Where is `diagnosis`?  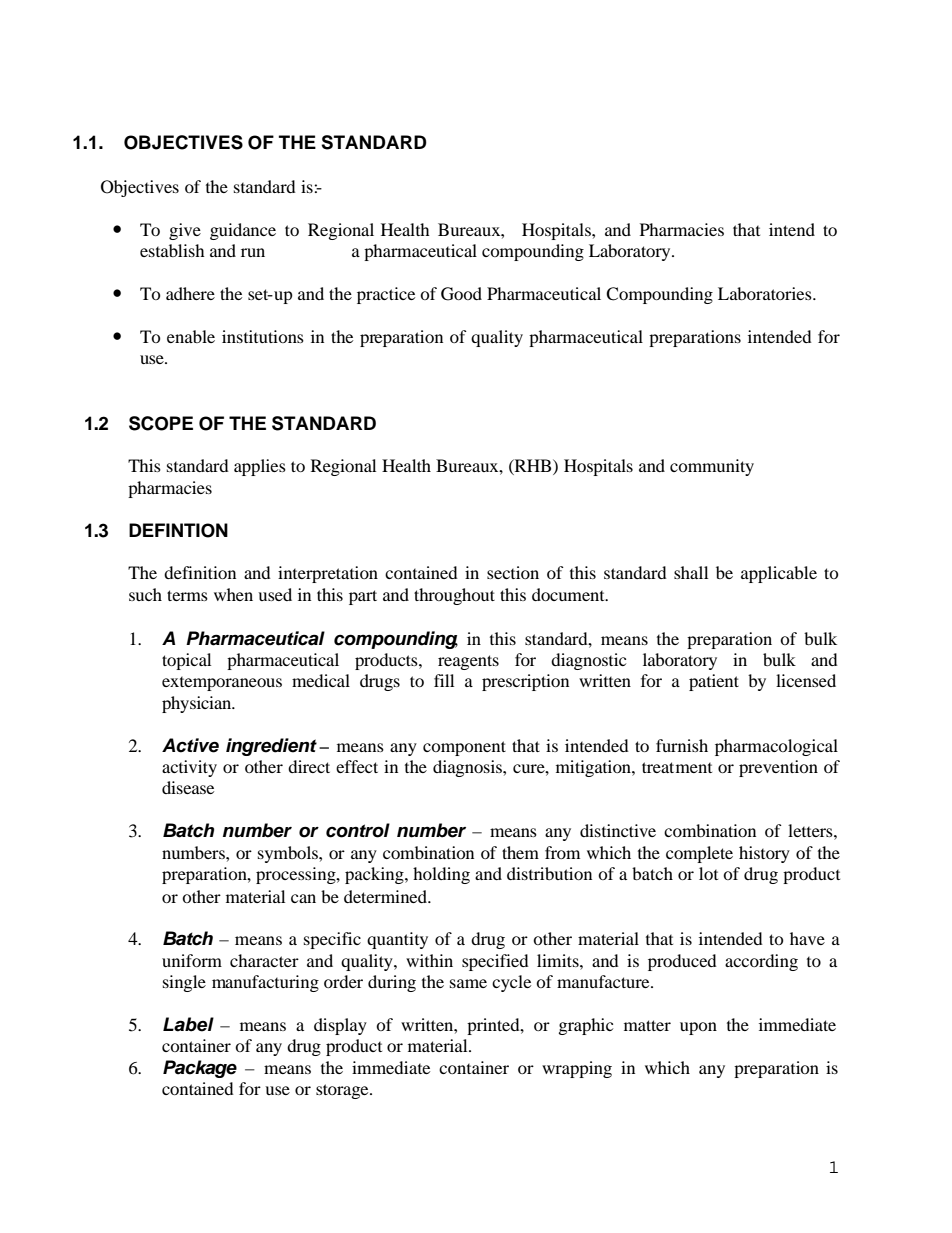 diagnosis is located at coordinates (468, 768).
